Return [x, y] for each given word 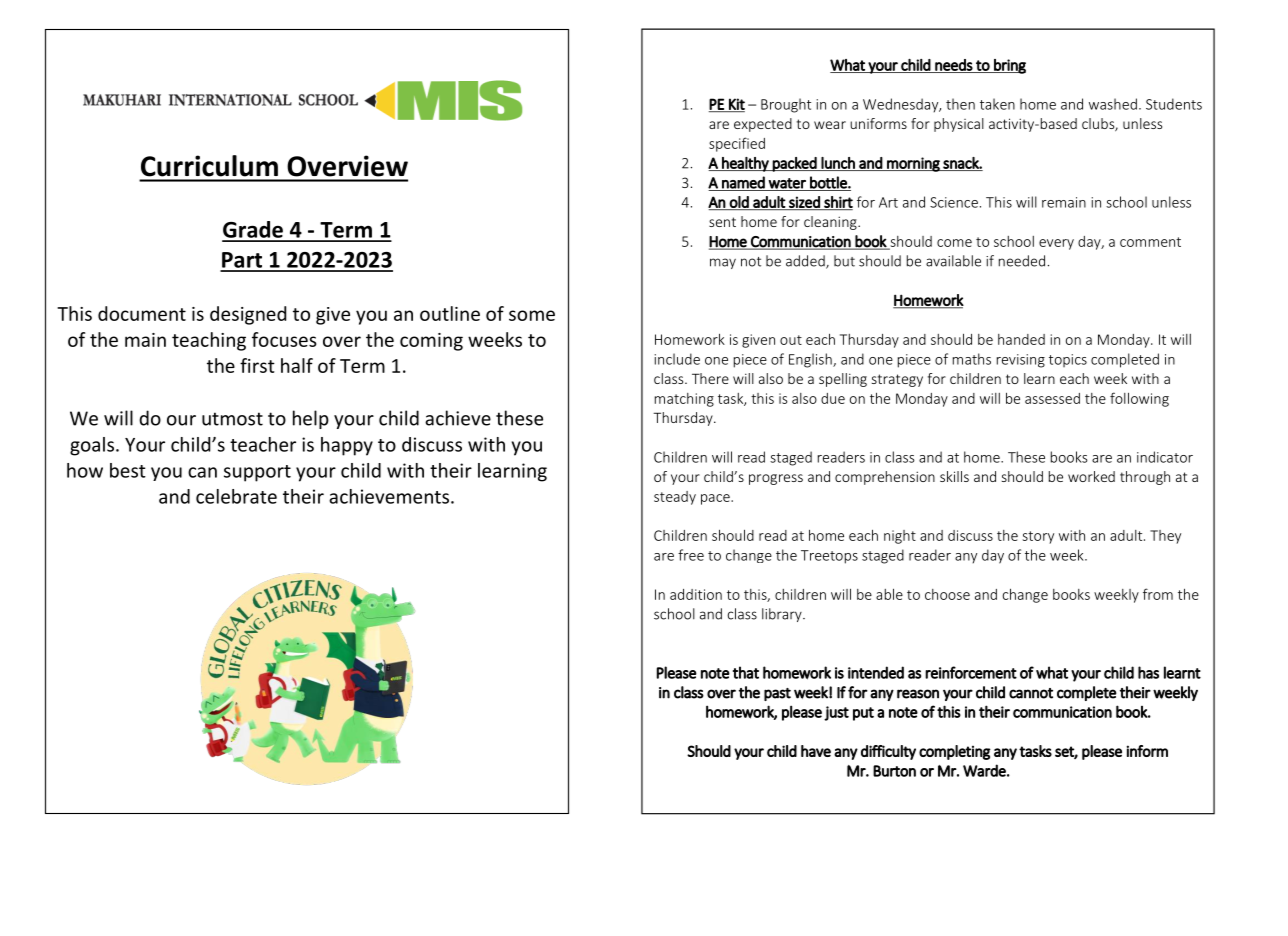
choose [947, 594]
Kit [736, 105]
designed [248, 315]
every [1056, 244]
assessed [1052, 398]
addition [696, 594]
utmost [232, 419]
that [746, 672]
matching [684, 400]
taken [997, 104]
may [723, 263]
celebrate [236, 496]
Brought [786, 105]
